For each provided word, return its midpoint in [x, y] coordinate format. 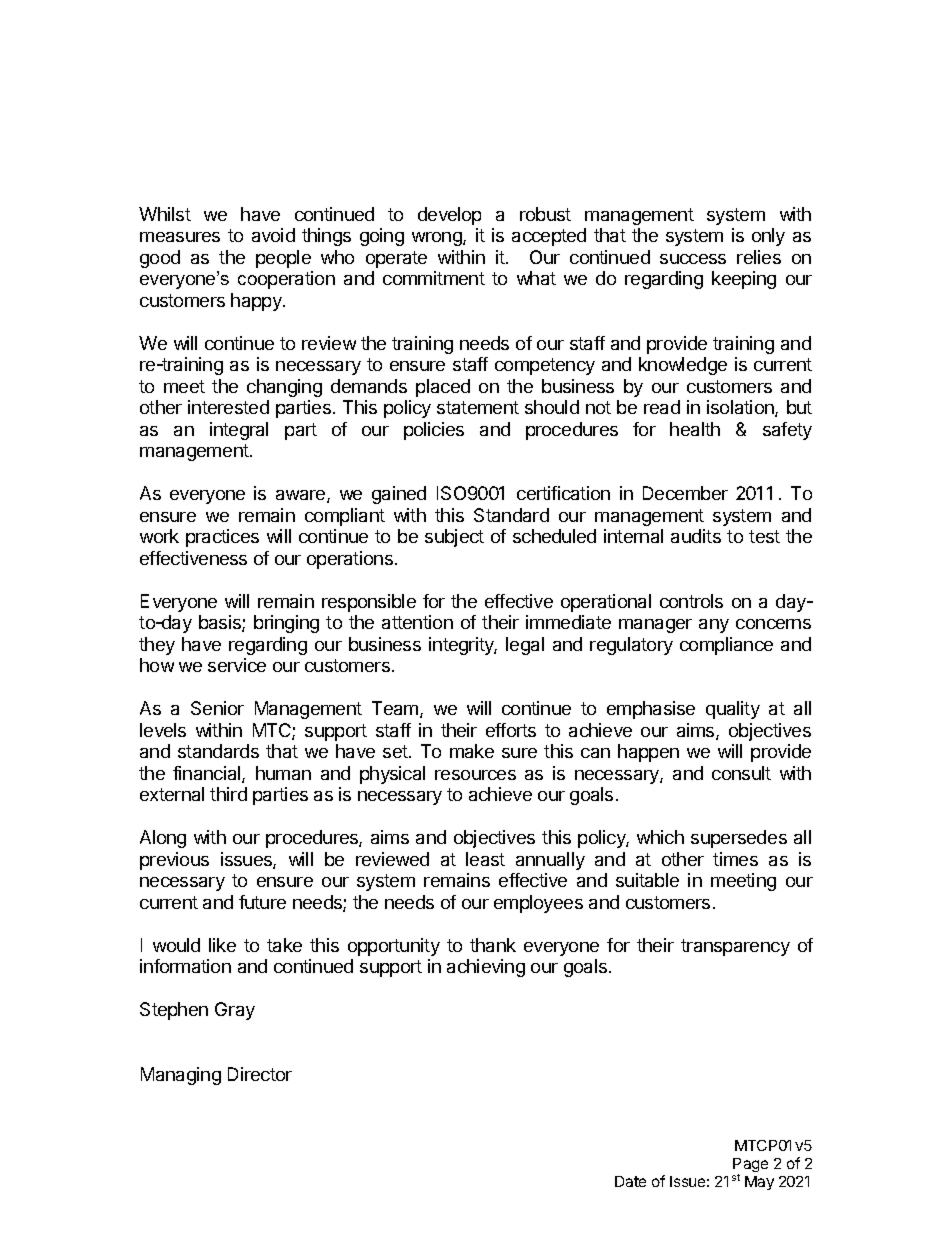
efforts [511, 730]
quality [733, 710]
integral [239, 431]
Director [260, 1074]
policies [434, 431]
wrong [438, 239]
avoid [273, 235]
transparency [735, 947]
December [685, 493]
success [693, 259]
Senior [217, 708]
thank [493, 945]
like [222, 945]
